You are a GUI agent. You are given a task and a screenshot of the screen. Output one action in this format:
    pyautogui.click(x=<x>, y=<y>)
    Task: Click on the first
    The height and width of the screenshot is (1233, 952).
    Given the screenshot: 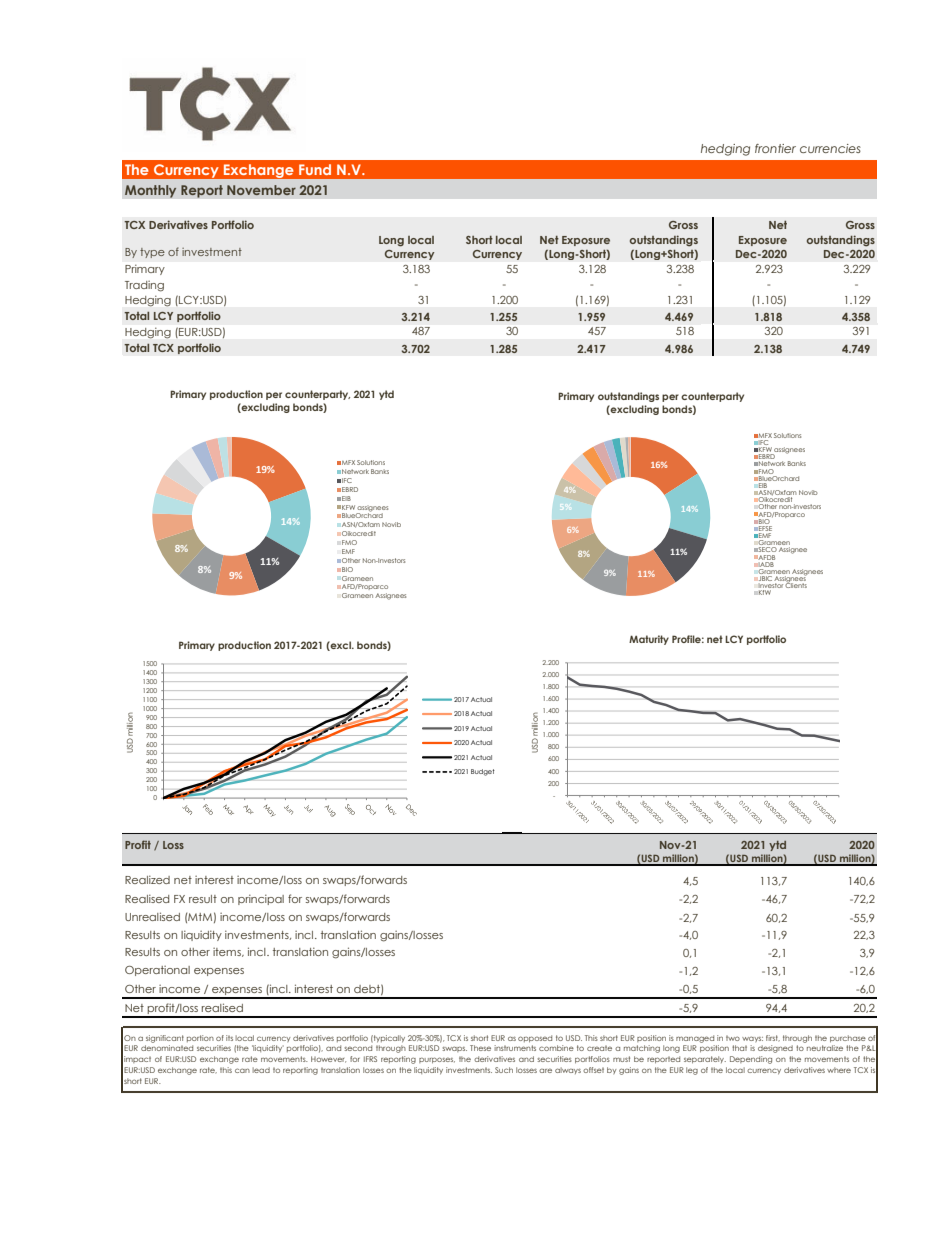 What is the action you would take?
    pyautogui.click(x=773, y=1038)
